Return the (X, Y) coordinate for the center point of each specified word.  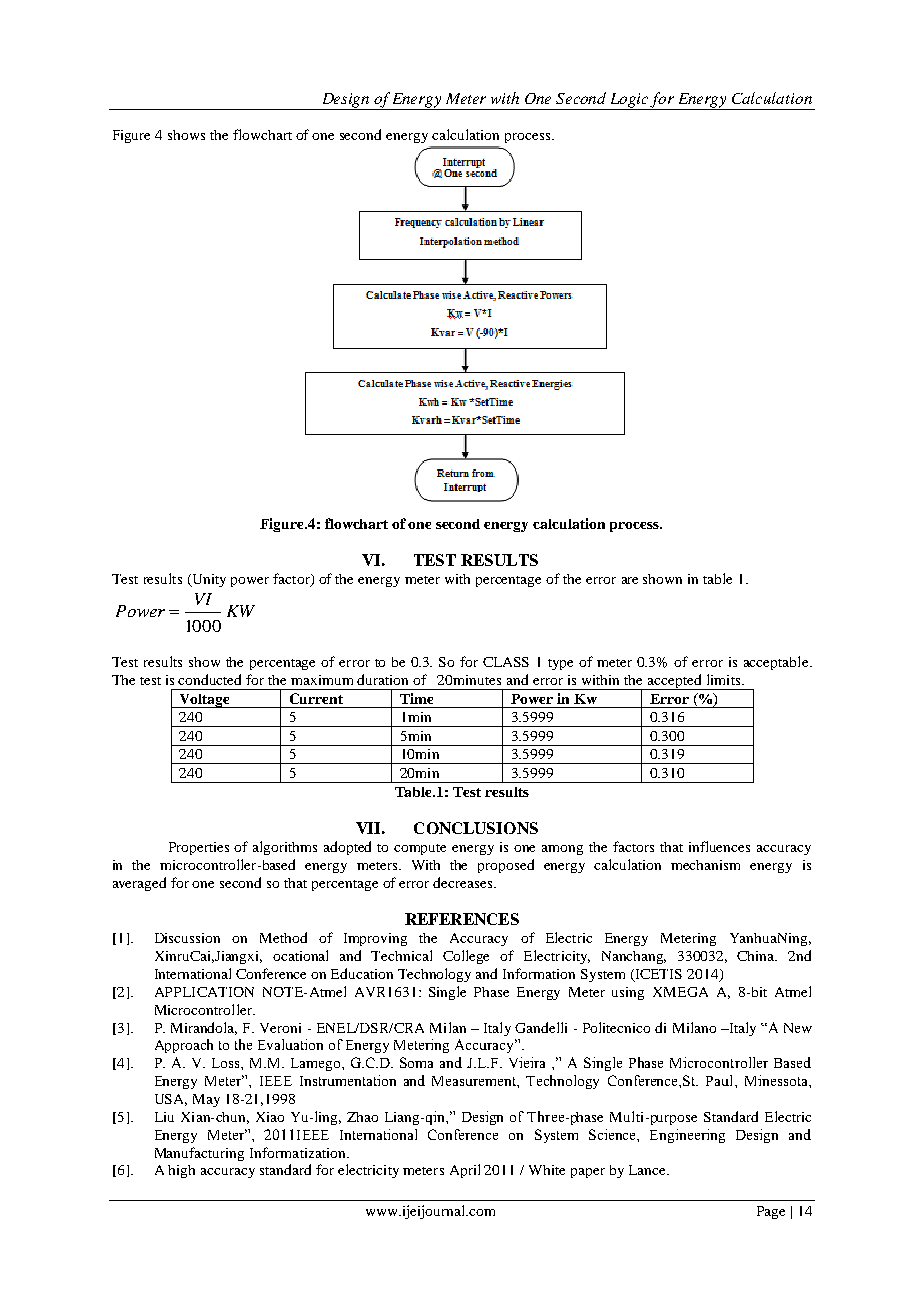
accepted (675, 682)
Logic (629, 101)
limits (725, 679)
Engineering (687, 1136)
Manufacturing (199, 1154)
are (630, 580)
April (465, 1171)
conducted (209, 679)
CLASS (506, 662)
